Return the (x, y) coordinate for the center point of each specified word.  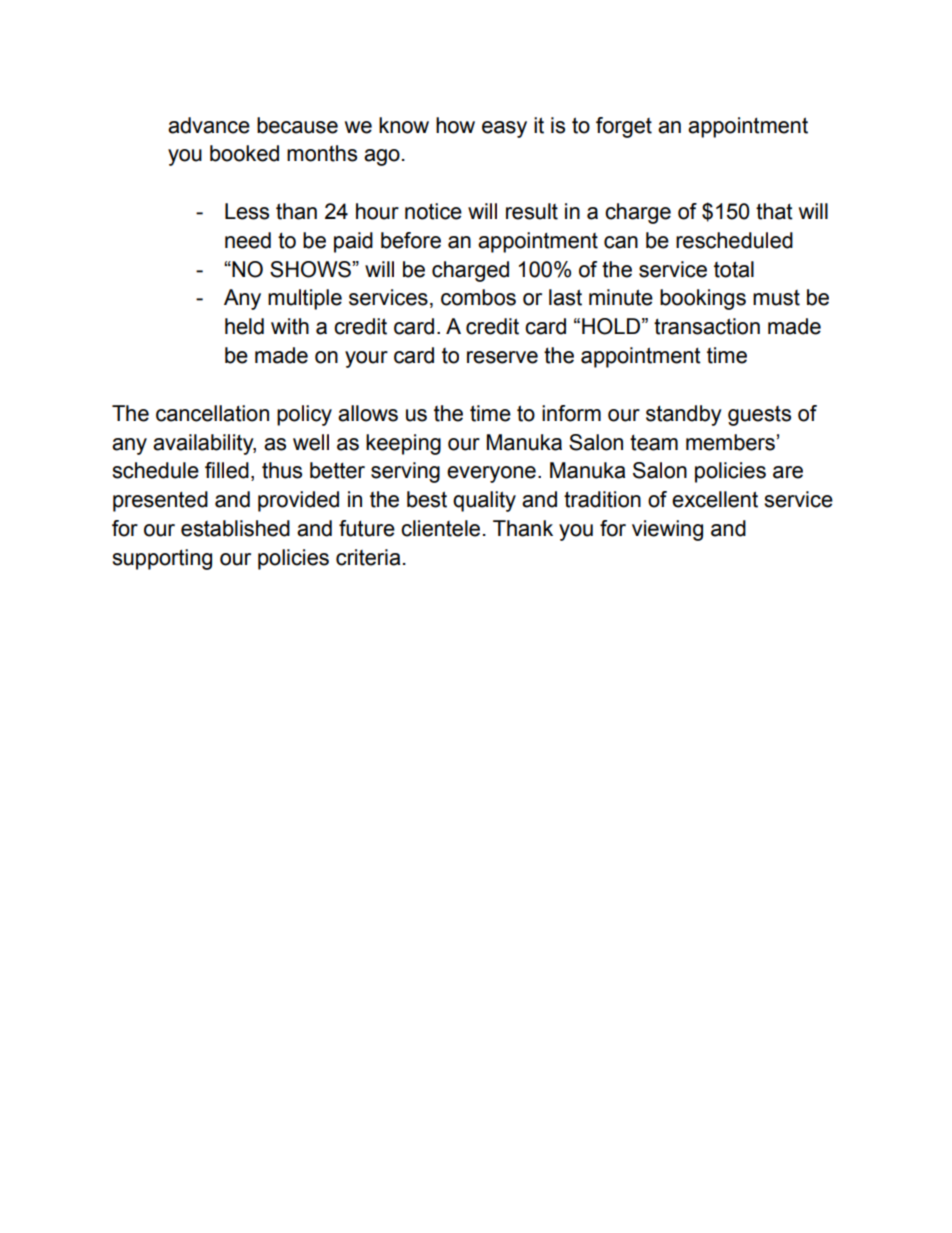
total (734, 269)
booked (244, 153)
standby (684, 415)
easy (504, 129)
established (235, 528)
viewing (667, 530)
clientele (440, 528)
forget (624, 127)
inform (571, 413)
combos (478, 297)
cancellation (212, 413)
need (248, 240)
